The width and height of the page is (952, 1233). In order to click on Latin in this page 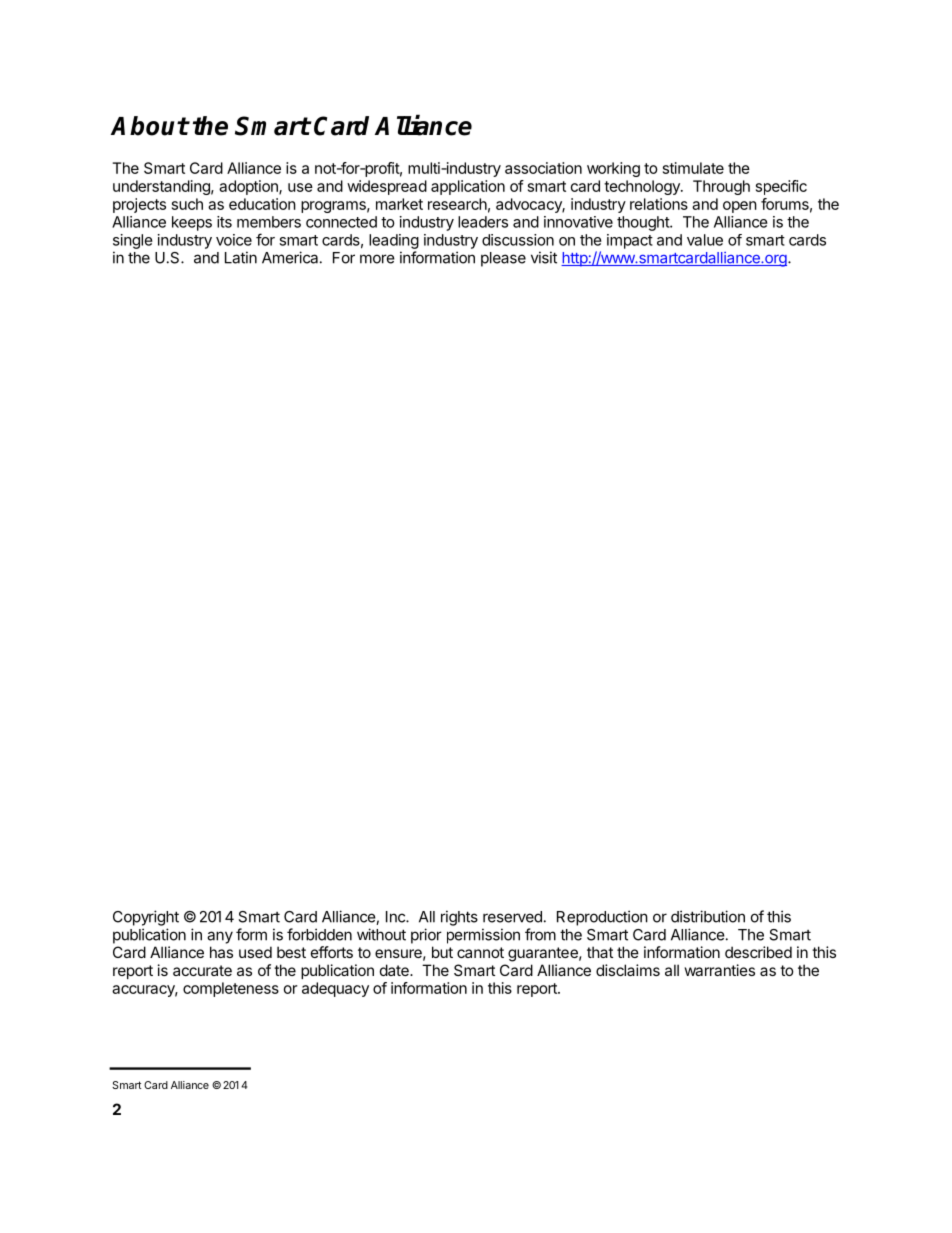, I will do `click(241, 257)`.
